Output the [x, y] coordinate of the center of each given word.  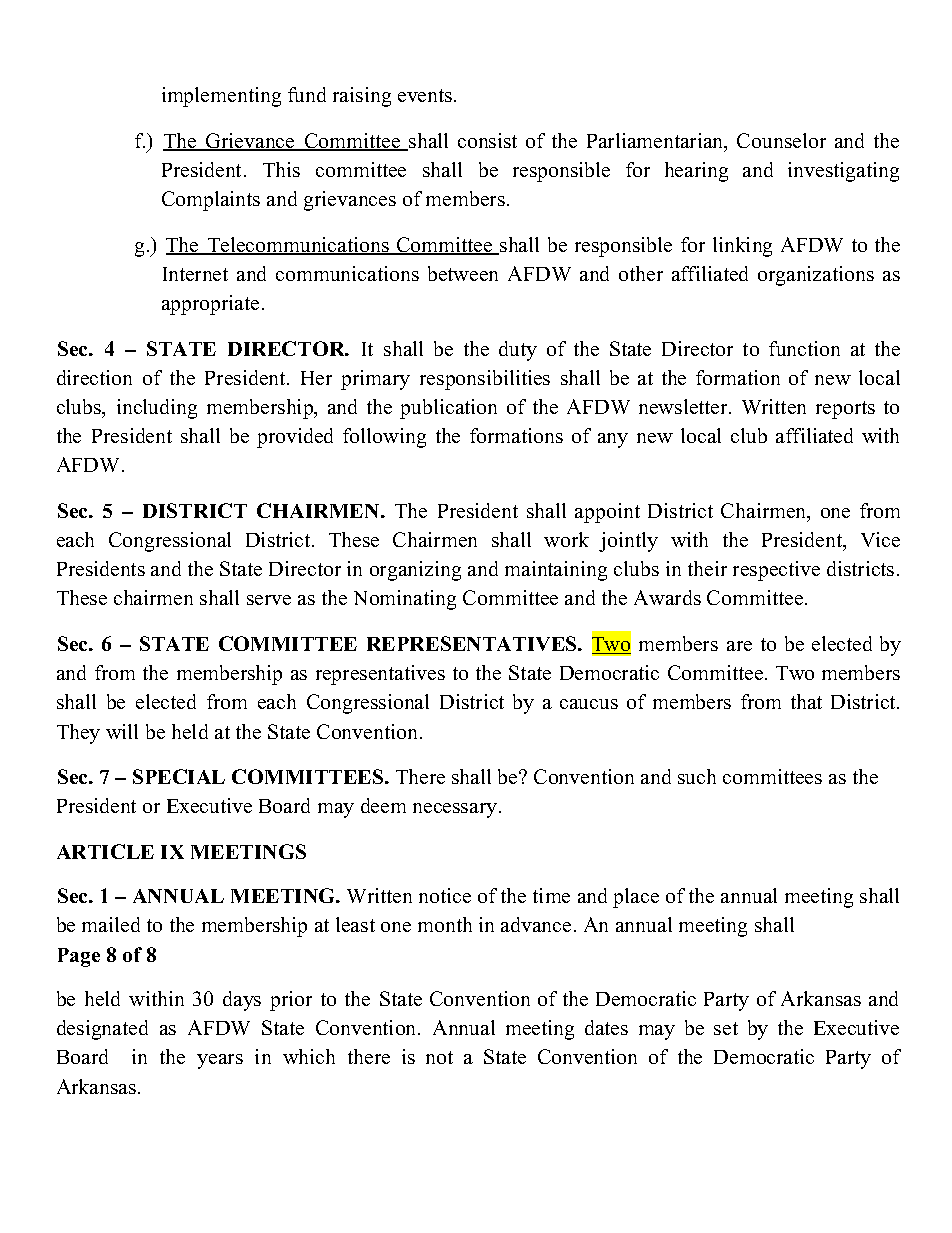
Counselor [781, 140]
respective [776, 571]
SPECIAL [179, 776]
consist [487, 140]
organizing [415, 571]
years [220, 1061]
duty [518, 351]
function [804, 348]
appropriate [210, 305]
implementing [221, 97]
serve [269, 600]
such [697, 776]
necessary [456, 810]
